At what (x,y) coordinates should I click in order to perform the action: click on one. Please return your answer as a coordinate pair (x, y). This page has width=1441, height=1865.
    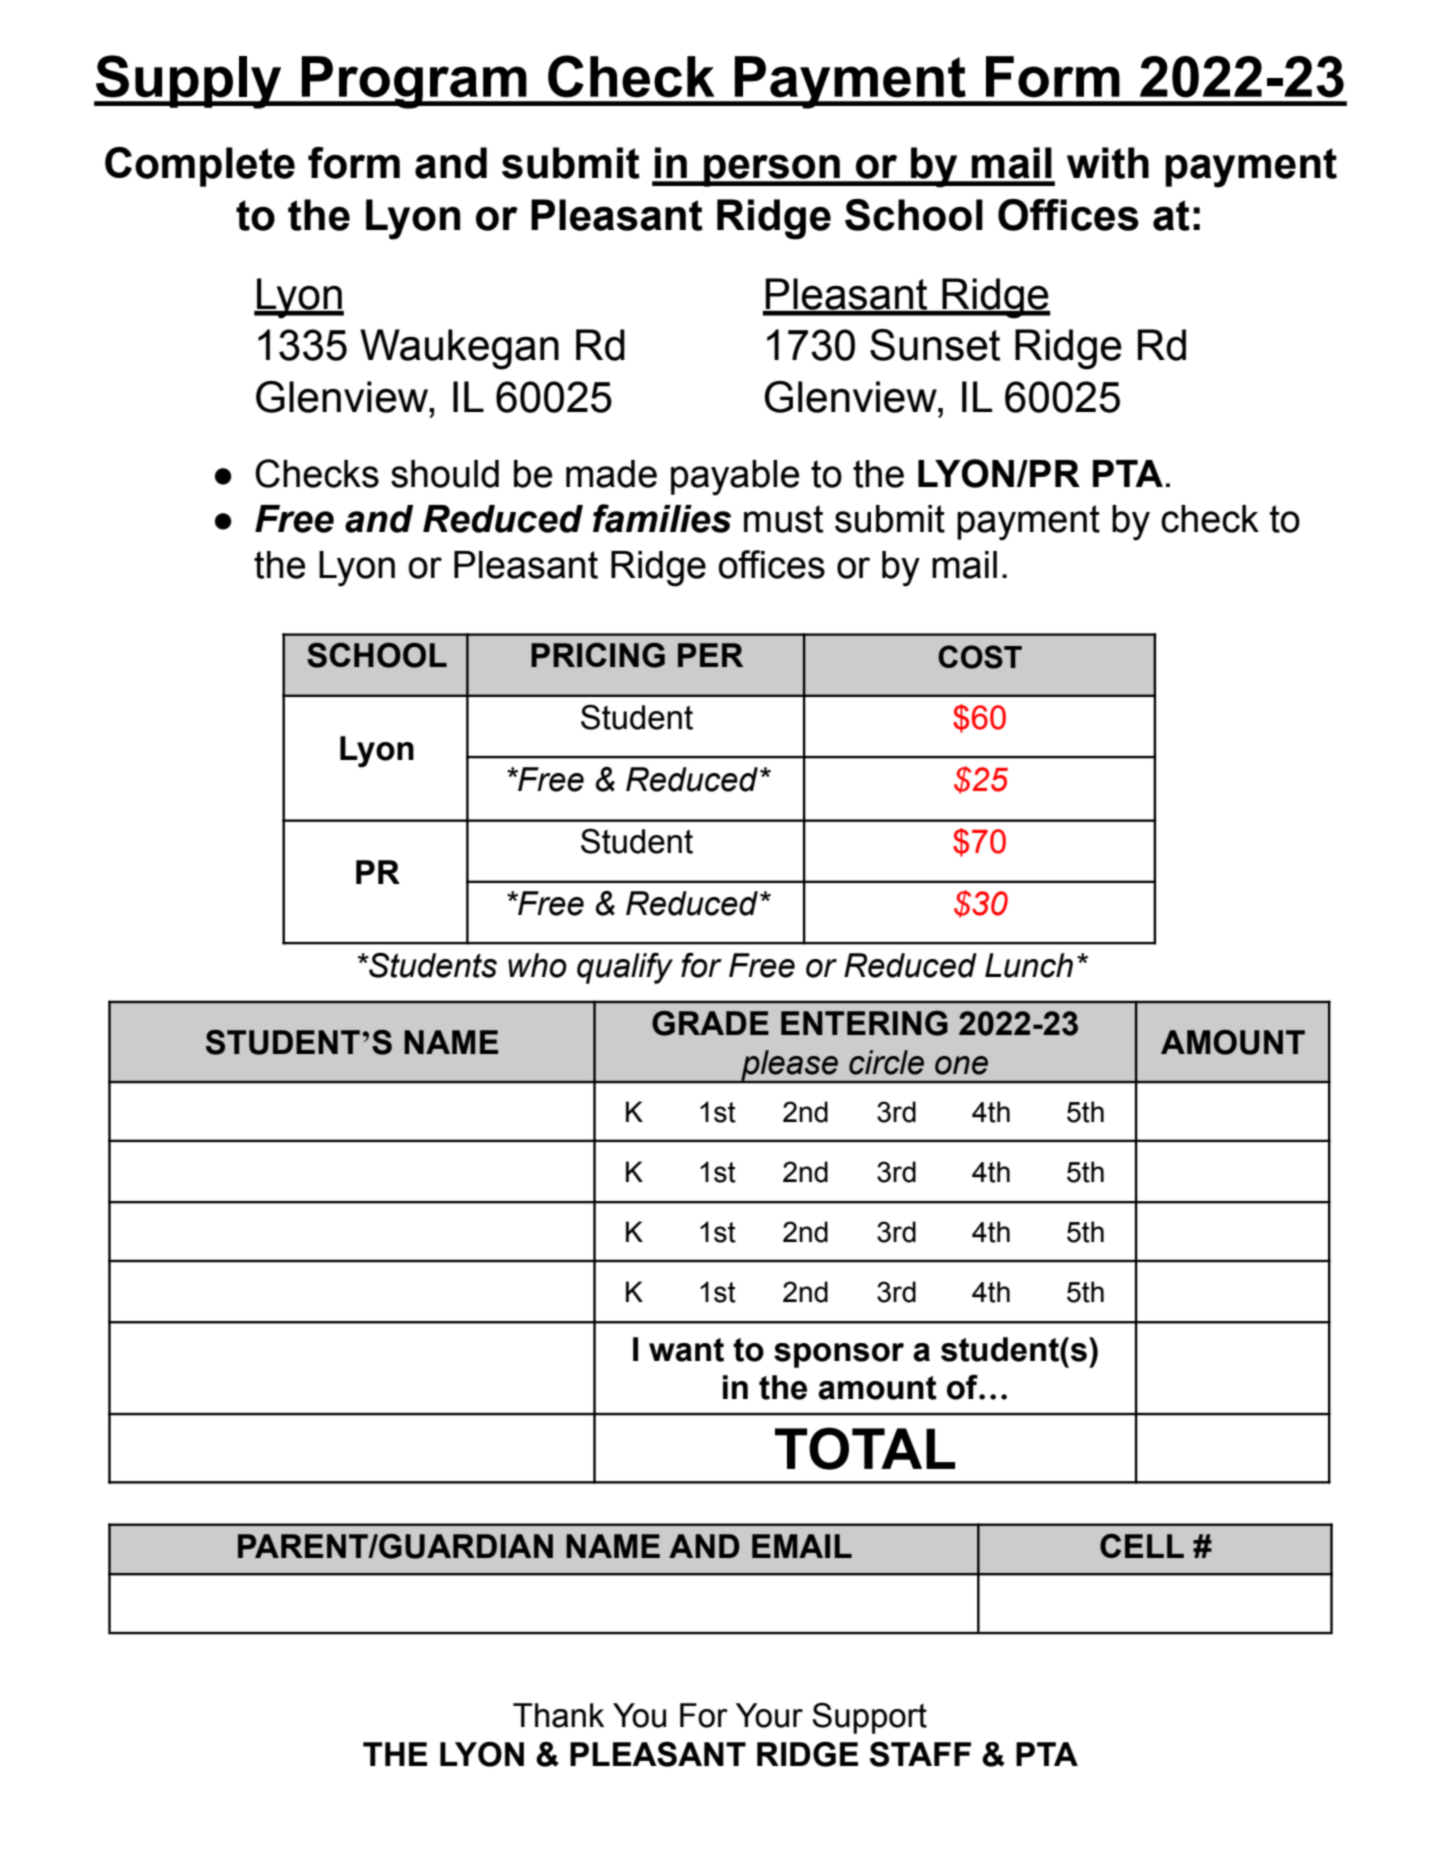
    Looking at the image, I should click on (961, 1065).
